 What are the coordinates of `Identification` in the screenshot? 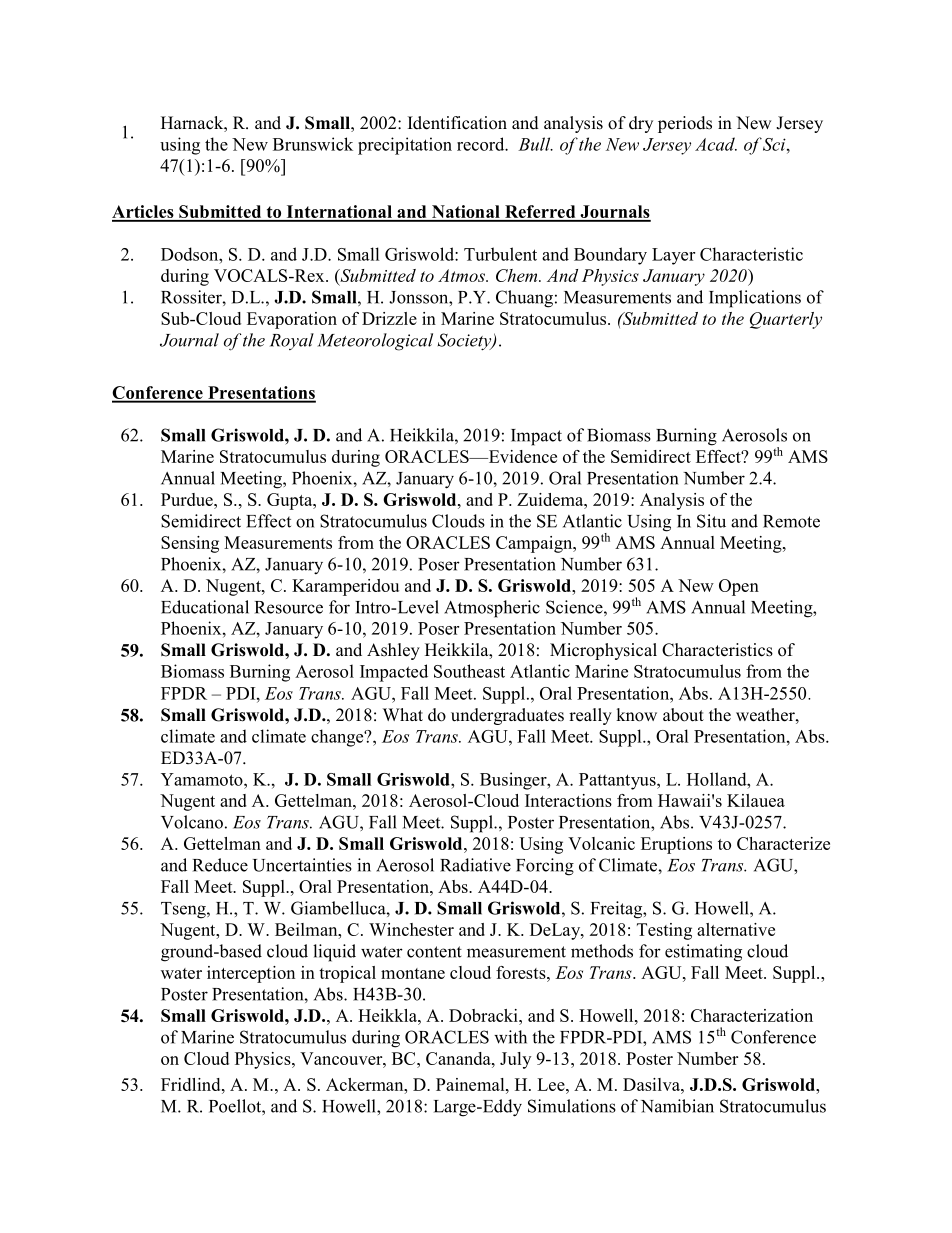 It's located at (457, 123).
